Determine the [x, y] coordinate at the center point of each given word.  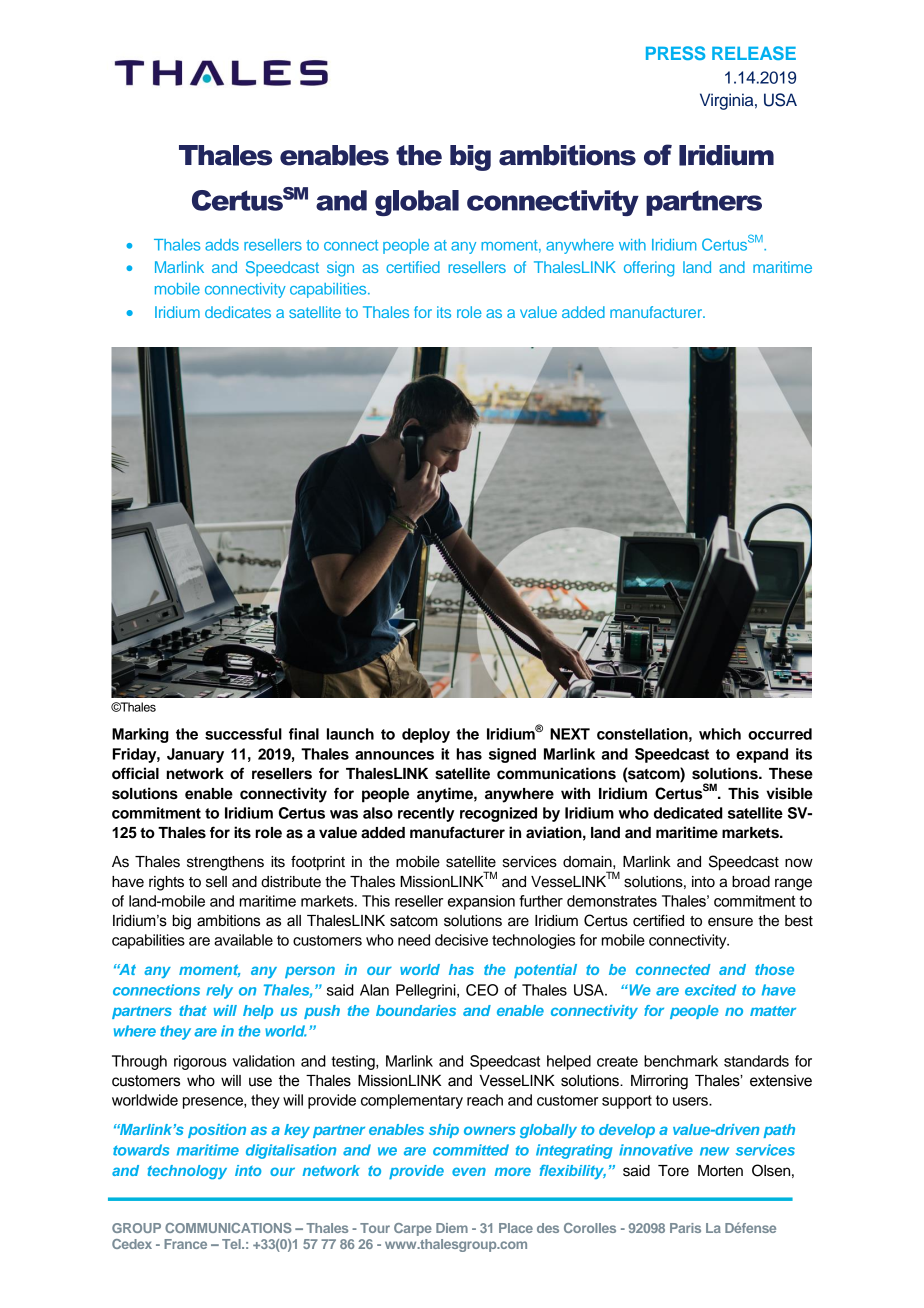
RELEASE [754, 53]
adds [222, 245]
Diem [452, 1228]
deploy [426, 735]
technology [187, 1172]
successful [243, 734]
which [720, 734]
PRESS [675, 53]
